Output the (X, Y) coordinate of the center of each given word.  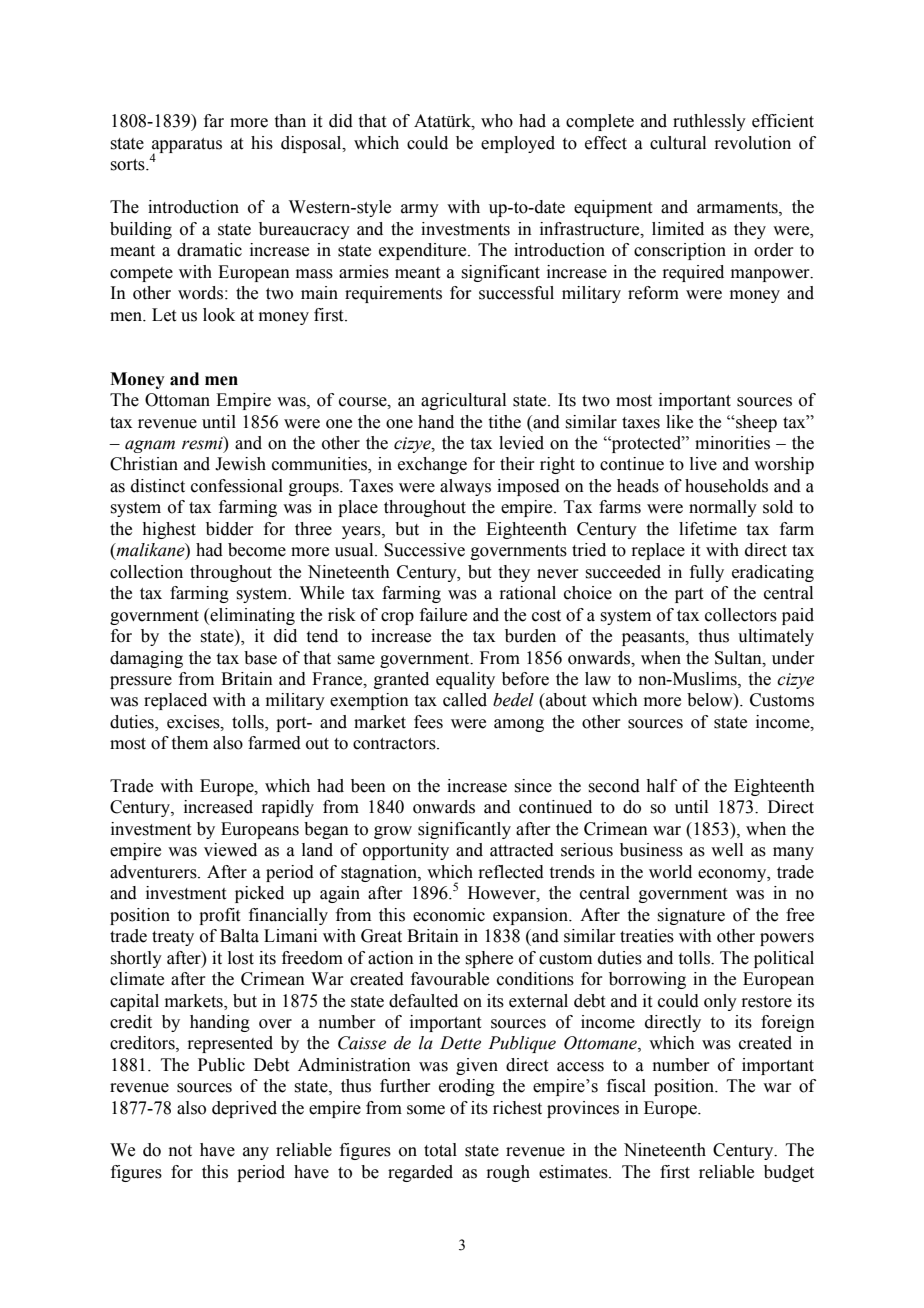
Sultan (739, 658)
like (679, 422)
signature (691, 916)
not (180, 1151)
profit (219, 916)
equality (465, 680)
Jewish (240, 464)
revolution (752, 143)
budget (789, 1173)
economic (449, 915)
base (260, 658)
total (440, 1150)
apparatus (187, 146)
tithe (505, 422)
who (497, 121)
